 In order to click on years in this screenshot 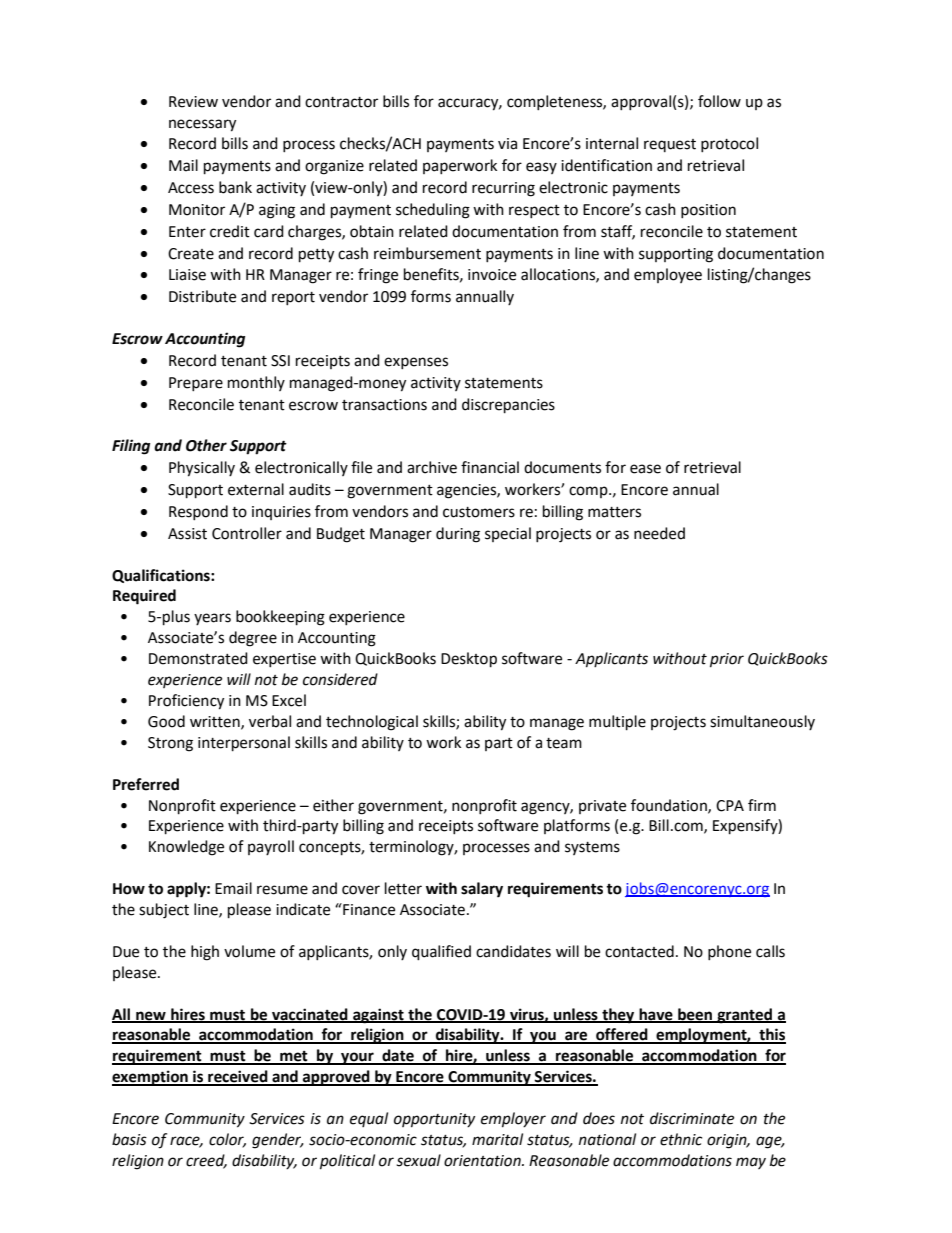, I will do `click(212, 619)`.
